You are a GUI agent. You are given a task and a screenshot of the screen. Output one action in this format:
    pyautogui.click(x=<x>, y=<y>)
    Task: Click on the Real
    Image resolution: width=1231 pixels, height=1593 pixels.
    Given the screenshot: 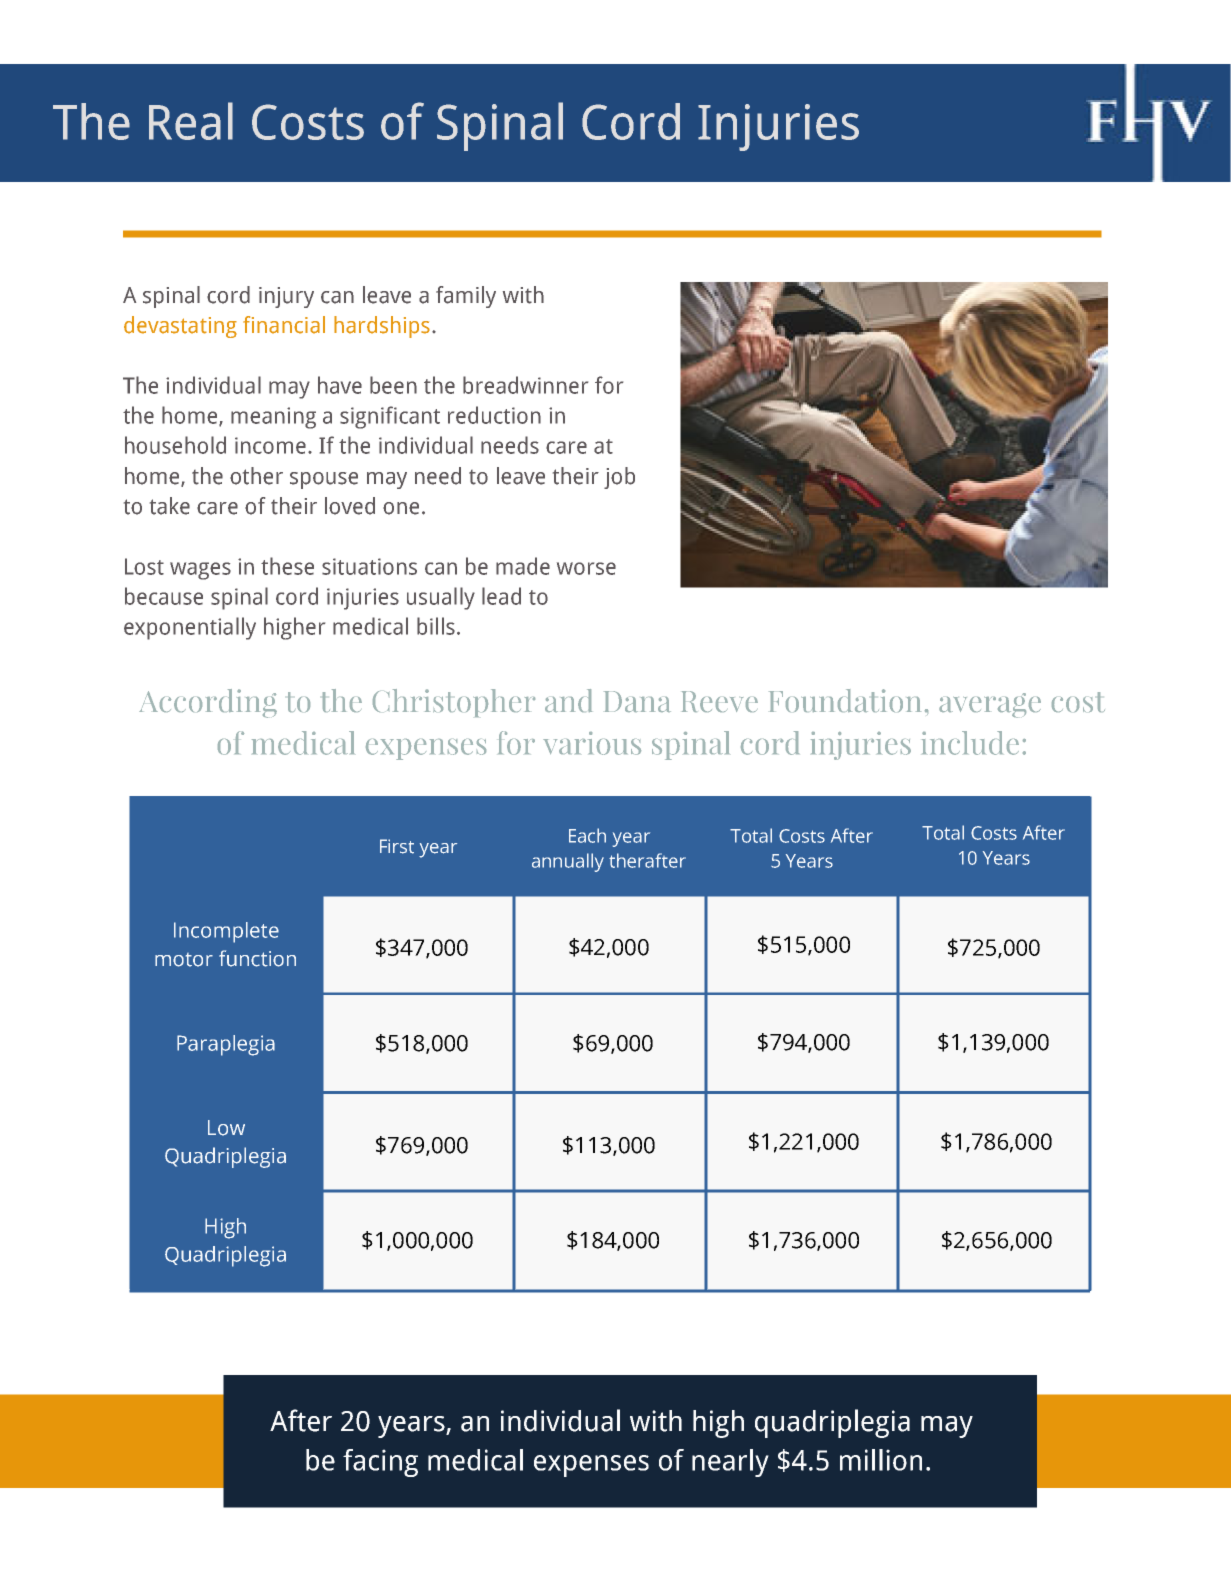 What is the action you would take?
    pyautogui.click(x=191, y=121)
